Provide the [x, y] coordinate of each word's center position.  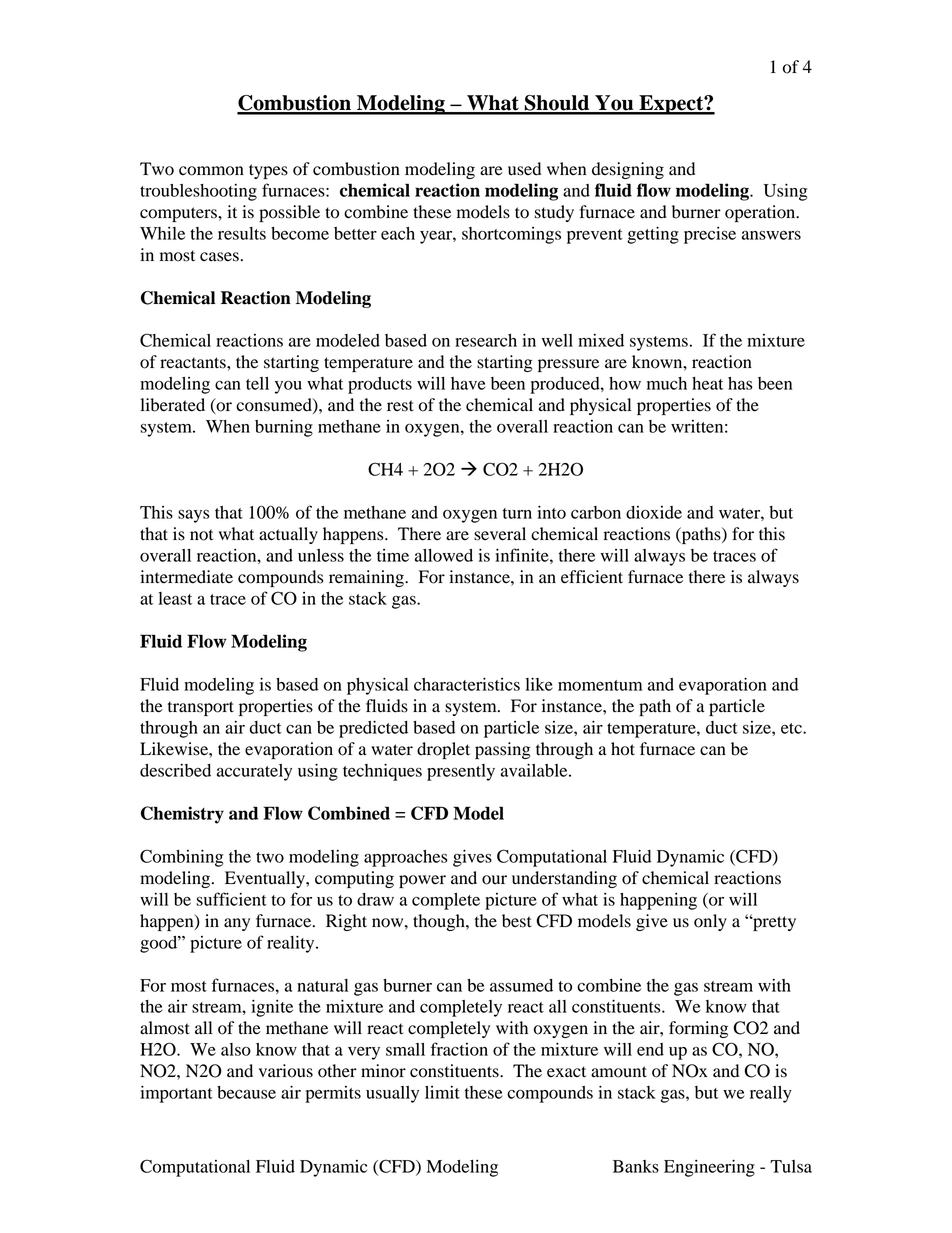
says [194, 516]
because [246, 1092]
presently [461, 772]
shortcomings [511, 235]
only [710, 922]
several [500, 534]
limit [442, 1092]
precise [710, 235]
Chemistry [182, 815]
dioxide [654, 512]
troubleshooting [198, 192]
